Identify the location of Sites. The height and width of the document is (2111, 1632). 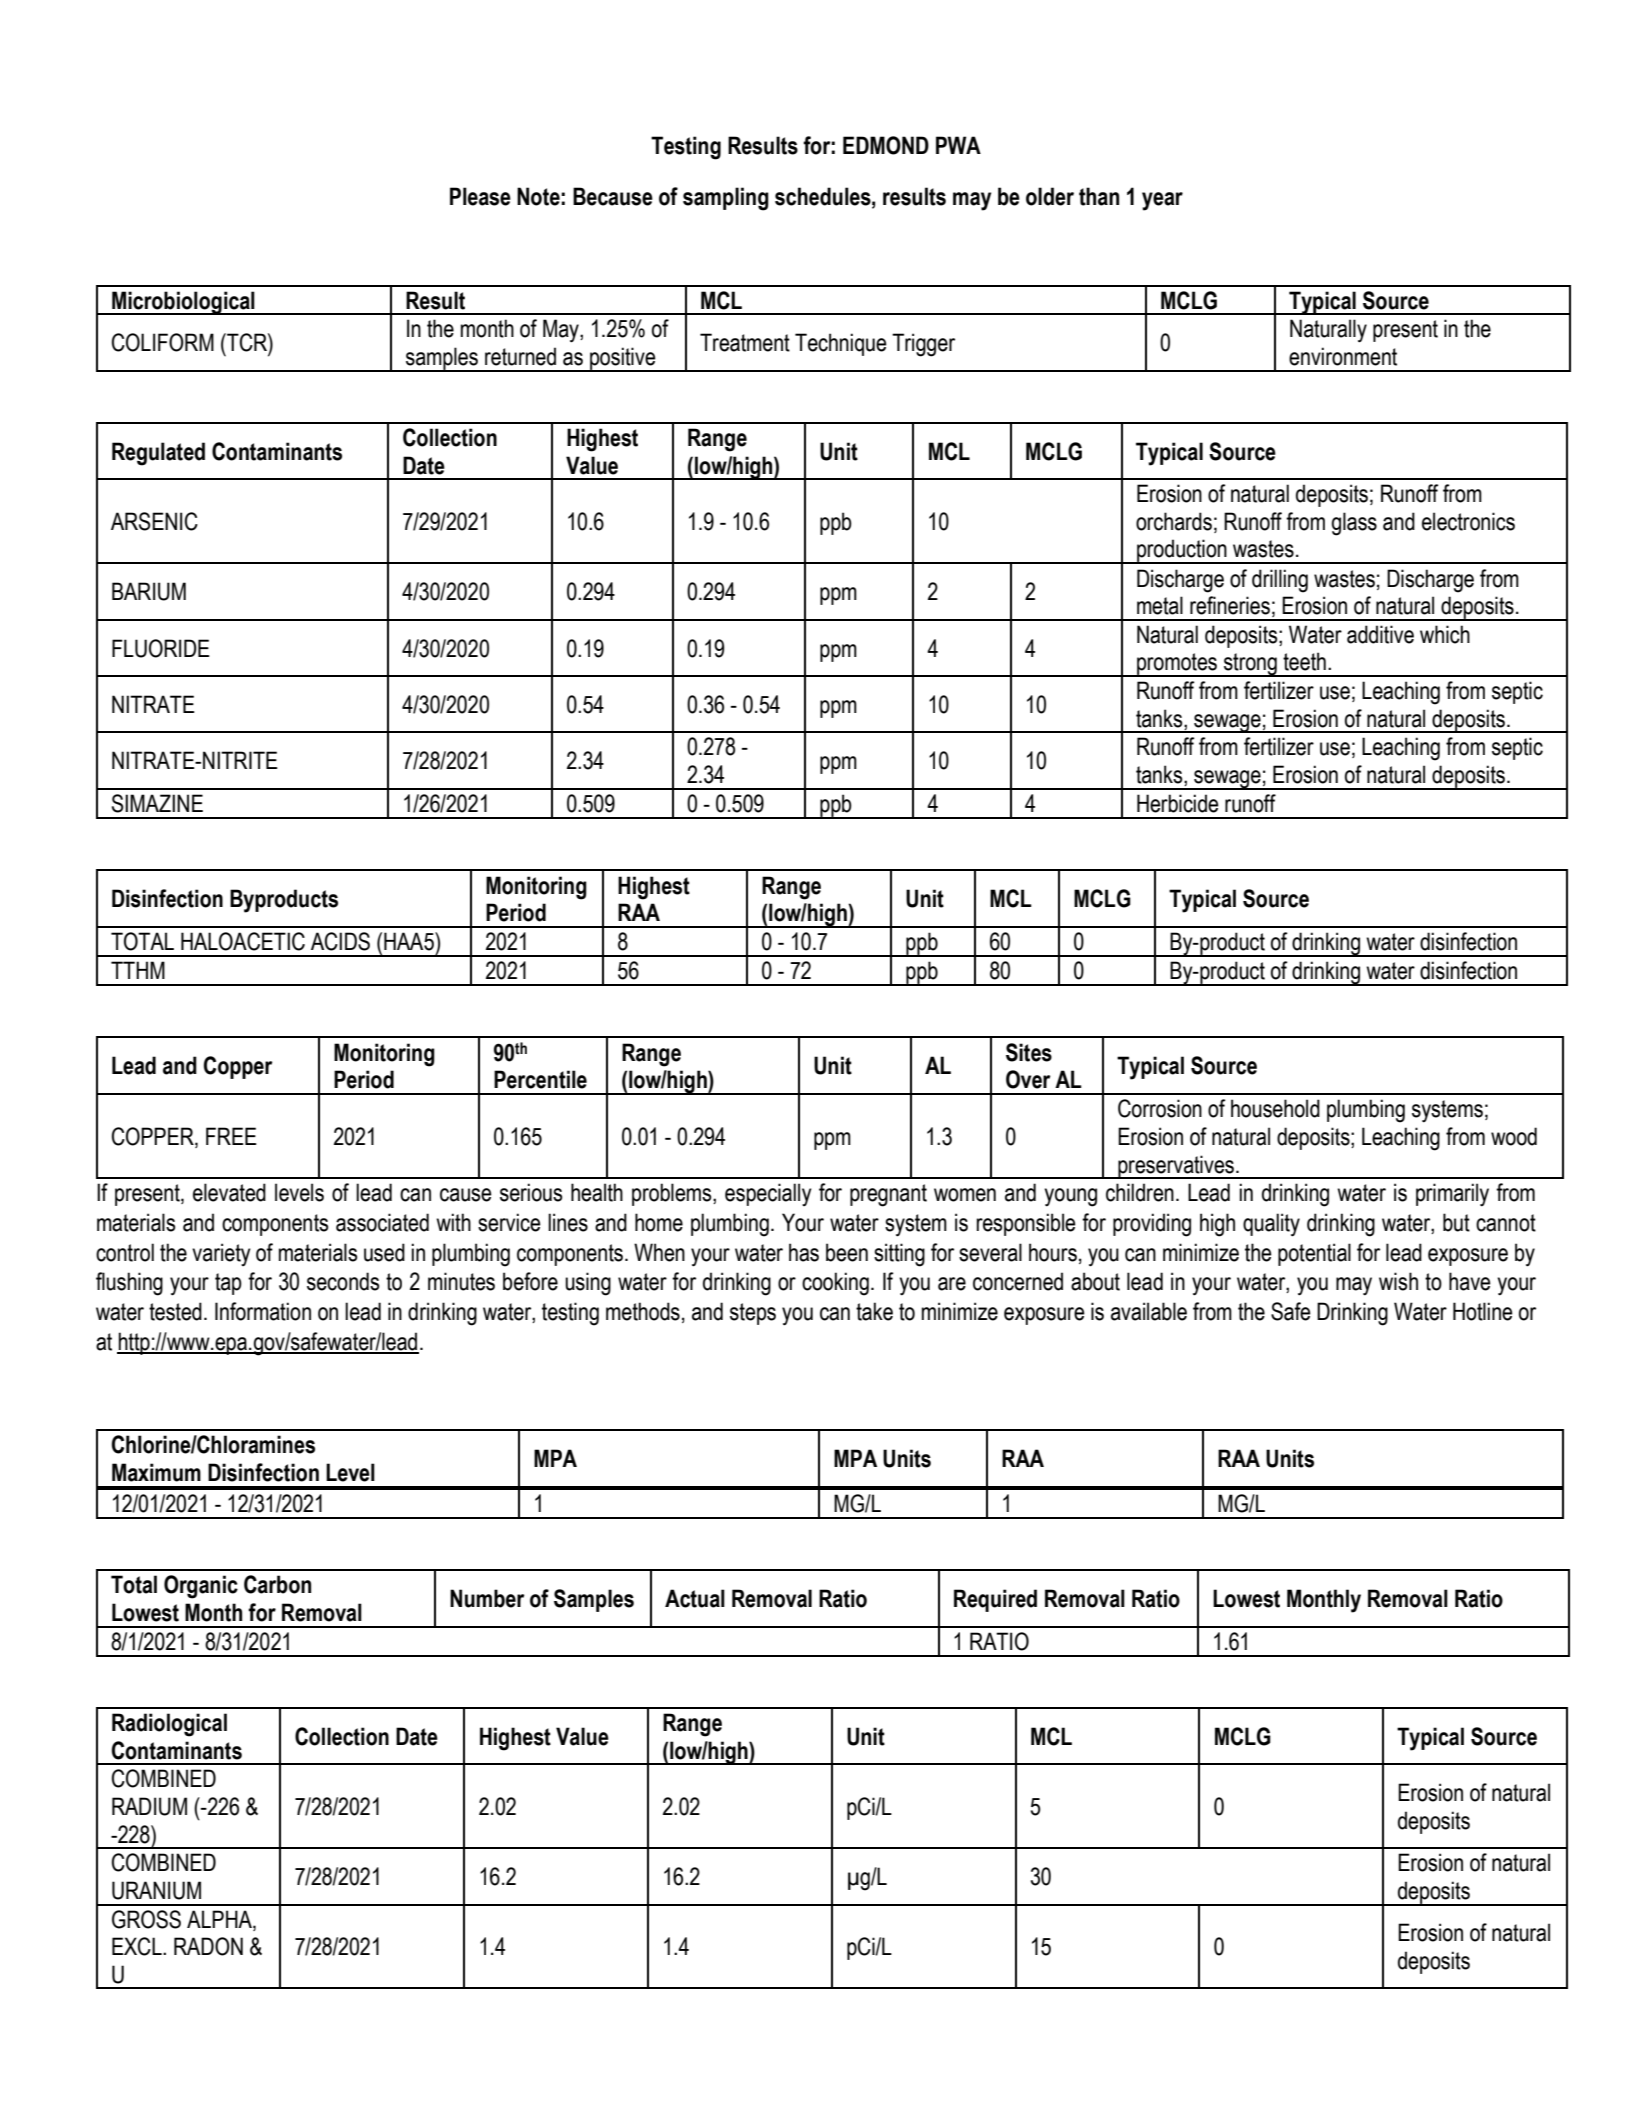
(1029, 1052).
